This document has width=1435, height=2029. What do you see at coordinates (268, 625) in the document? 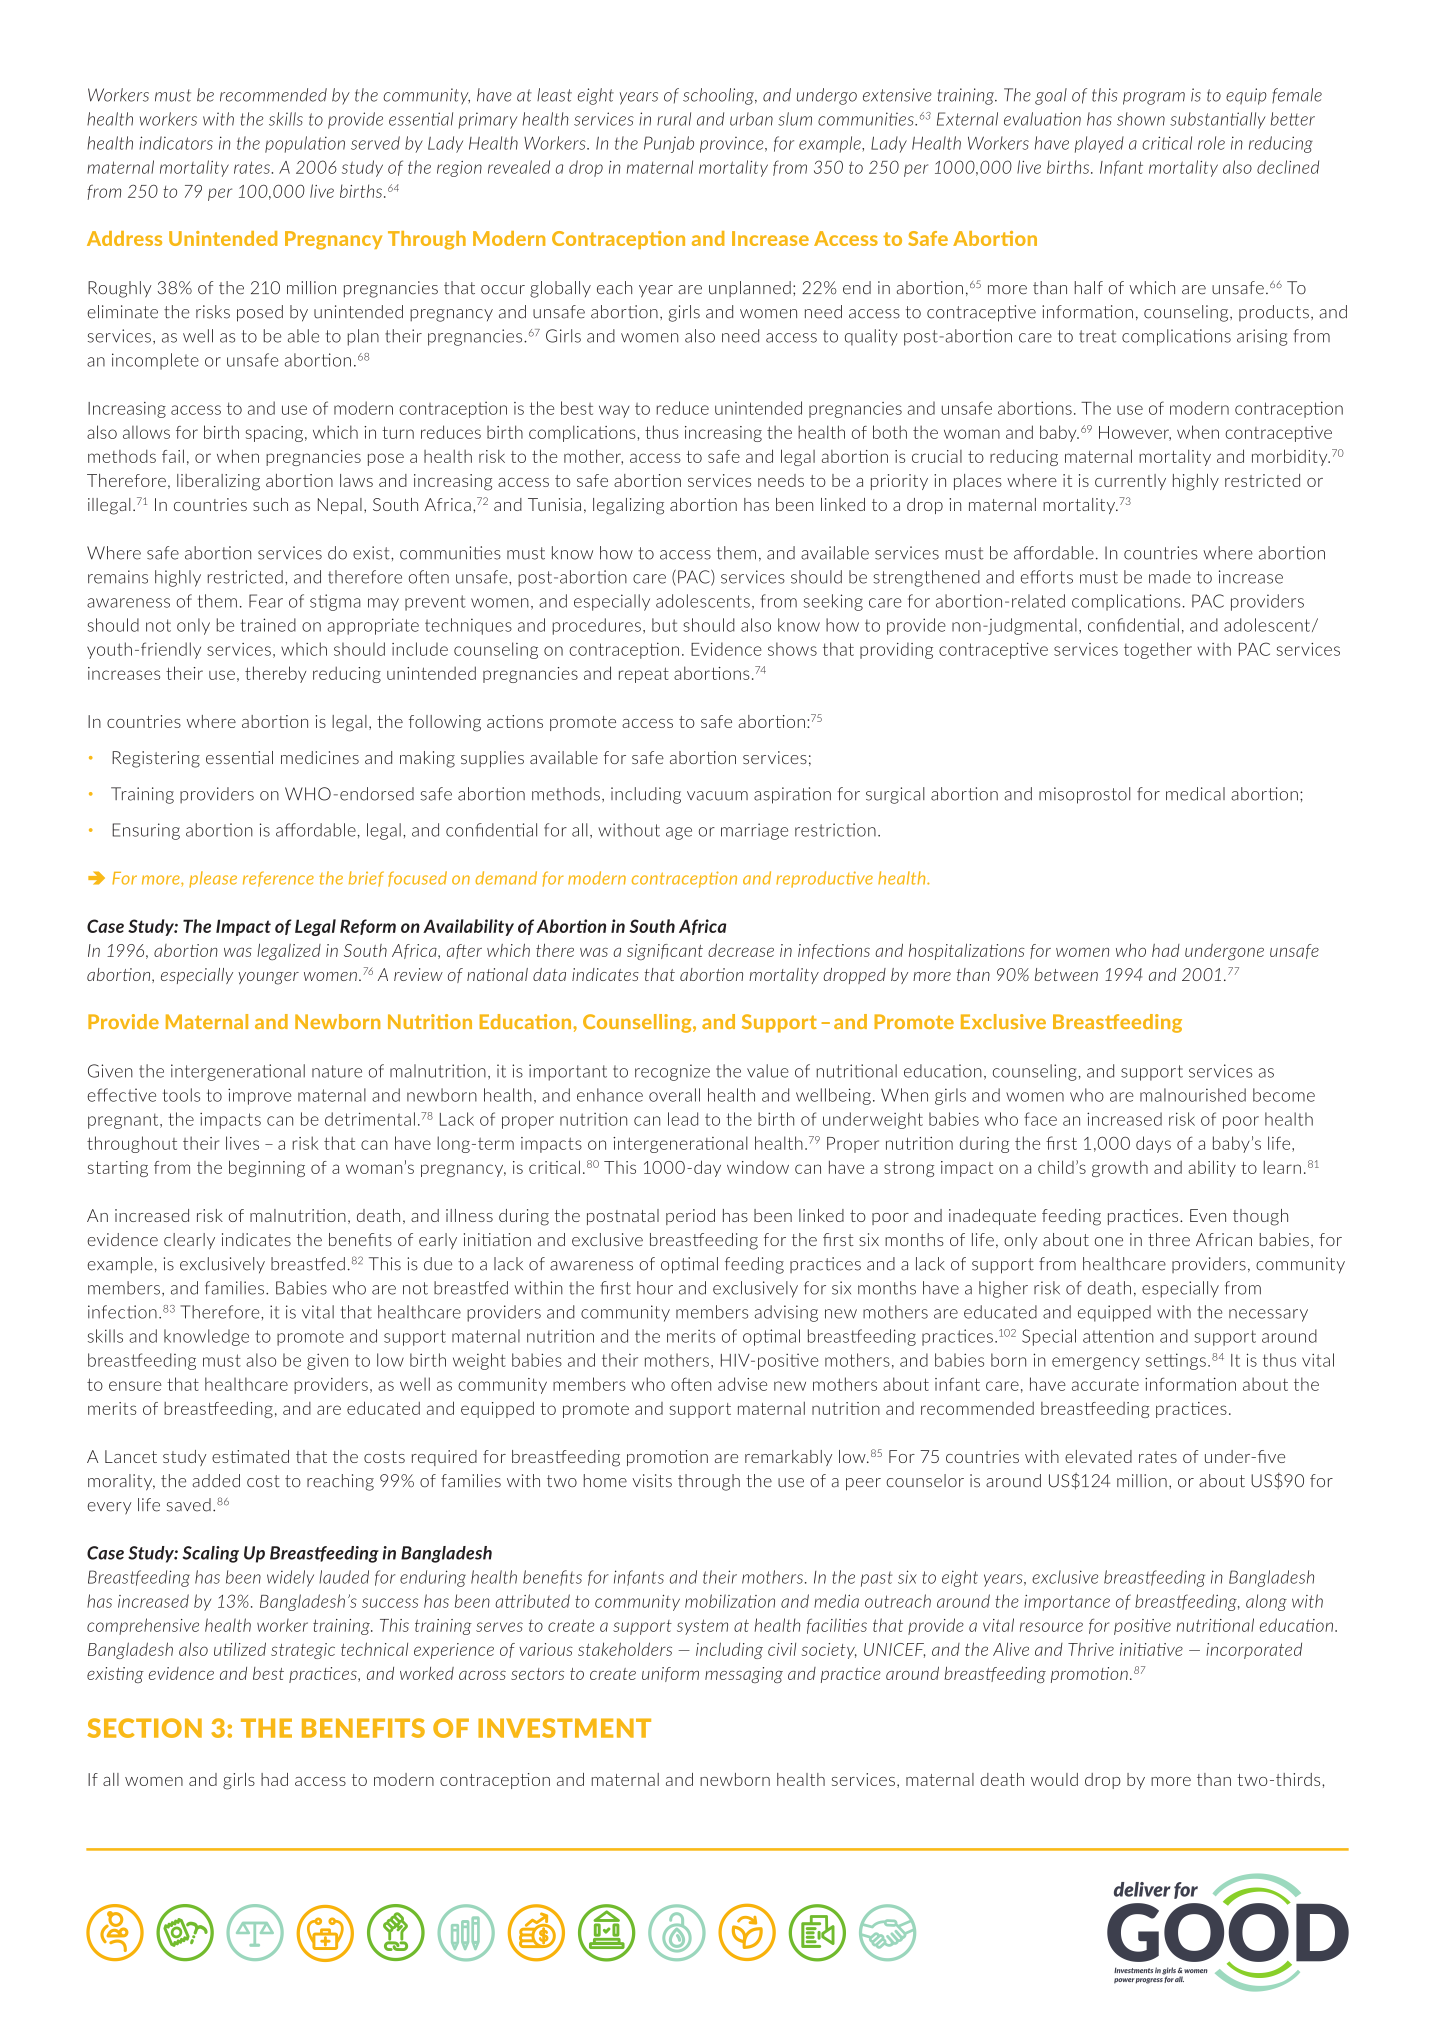
I see `trained` at bounding box center [268, 625].
